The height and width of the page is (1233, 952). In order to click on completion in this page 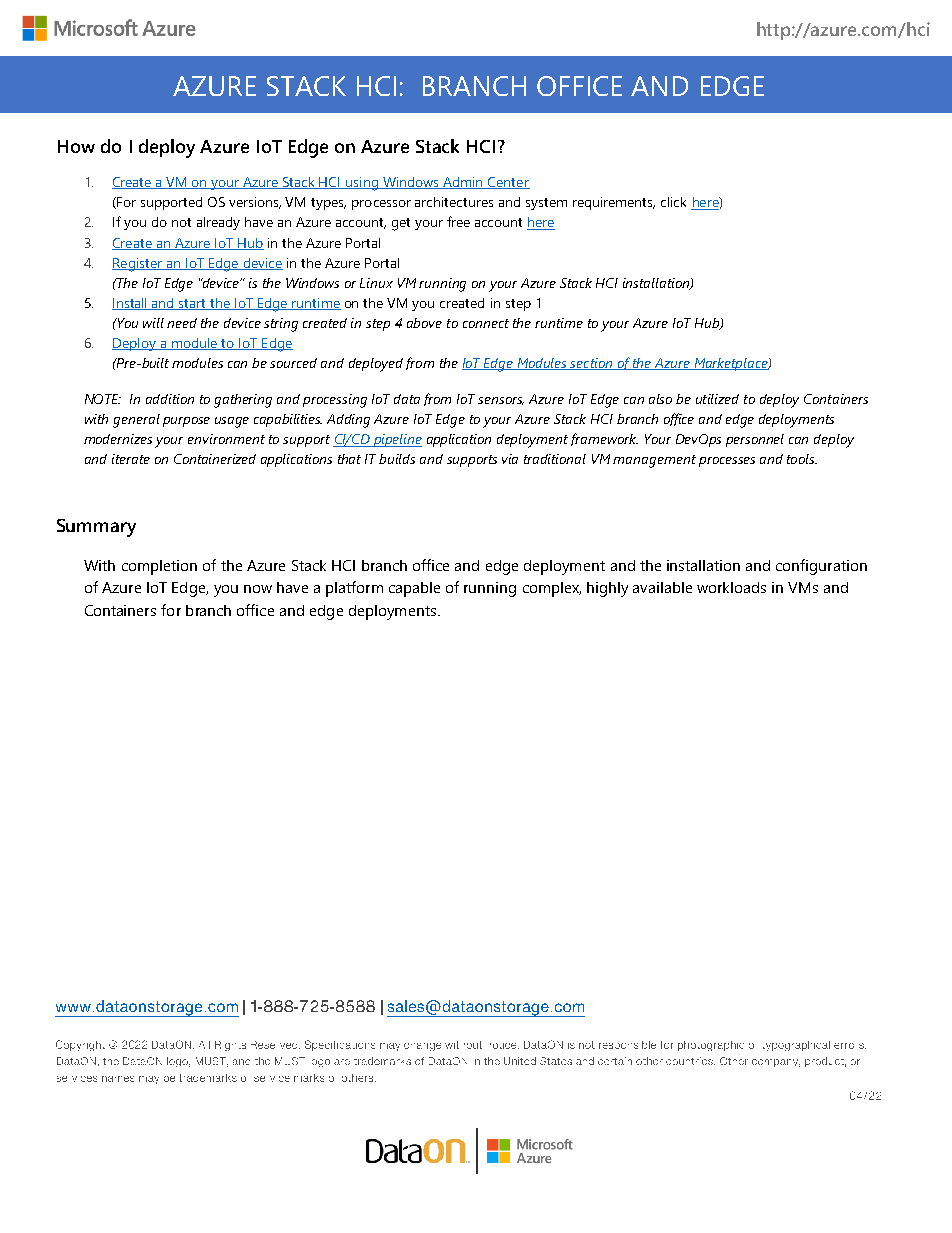, I will do `click(159, 567)`.
